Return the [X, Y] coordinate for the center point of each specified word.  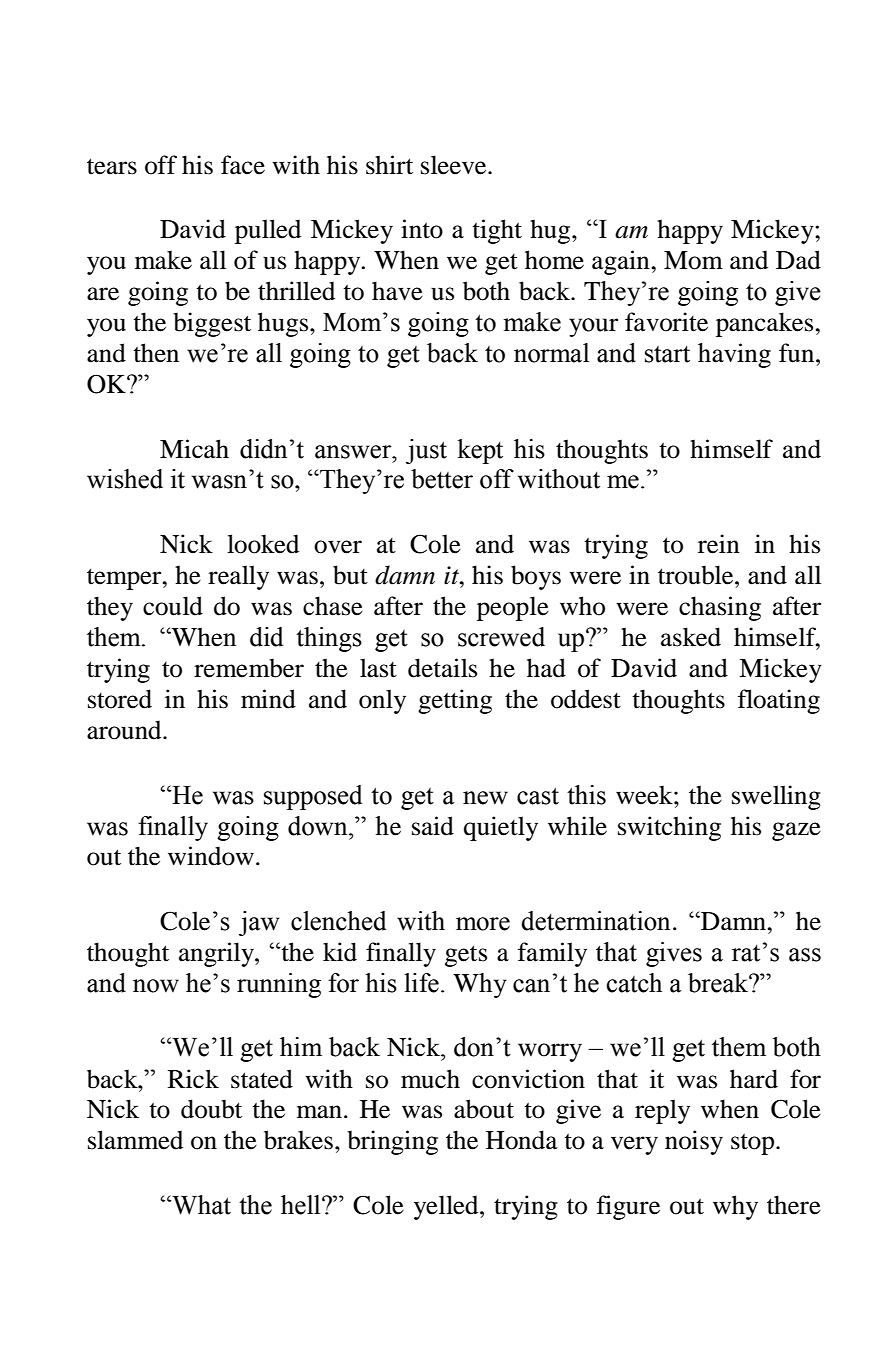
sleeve [455, 165]
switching [669, 828]
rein [719, 544]
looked [263, 544]
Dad [798, 260]
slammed [135, 1140]
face [243, 165]
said [433, 826]
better [442, 479]
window [211, 856]
